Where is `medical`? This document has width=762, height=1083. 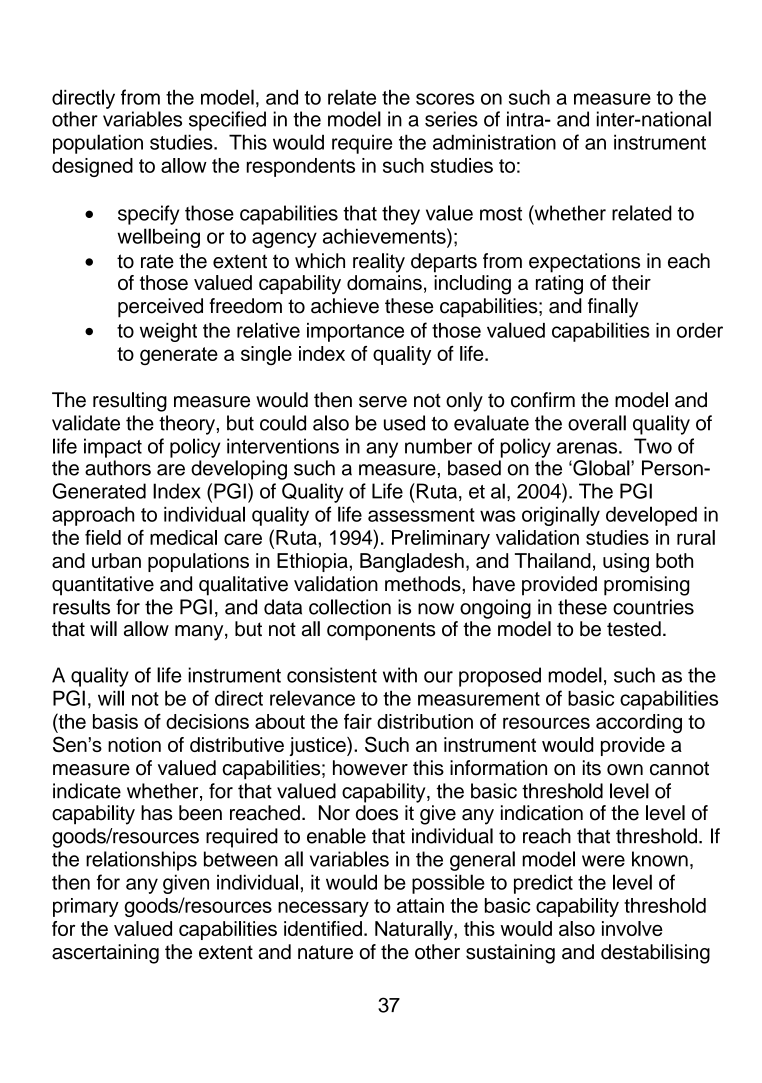 medical is located at coordinates (183, 537).
